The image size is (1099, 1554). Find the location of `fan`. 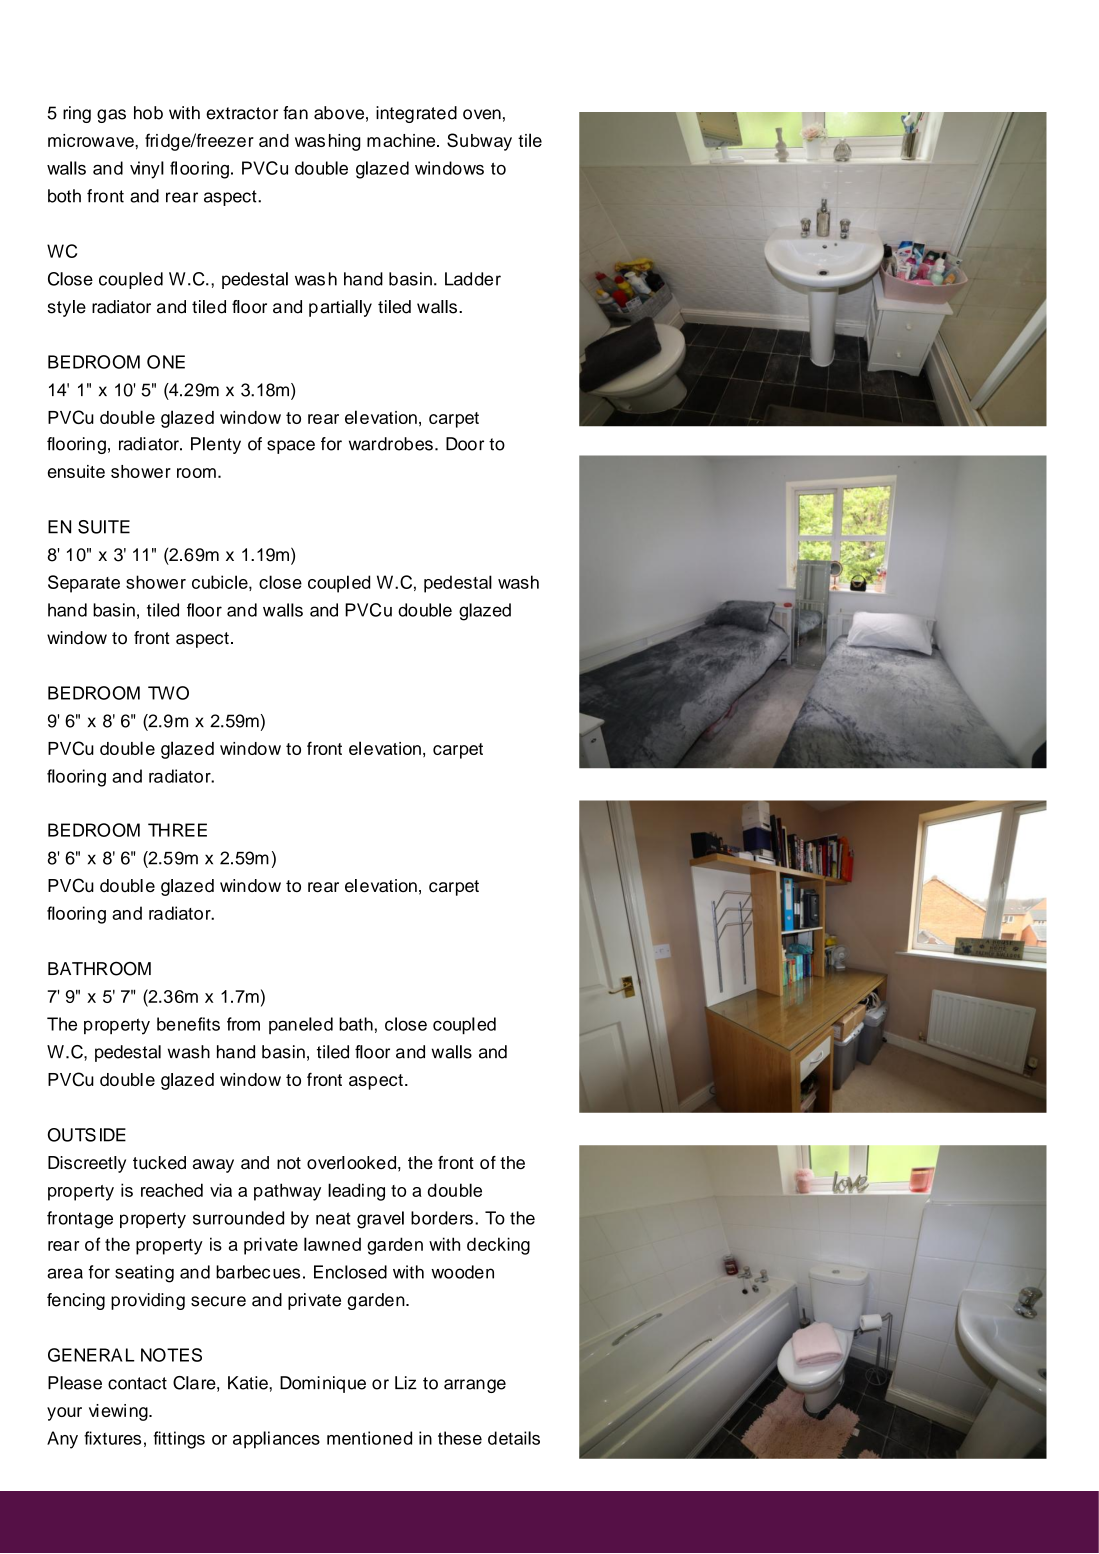

fan is located at coordinates (295, 113).
